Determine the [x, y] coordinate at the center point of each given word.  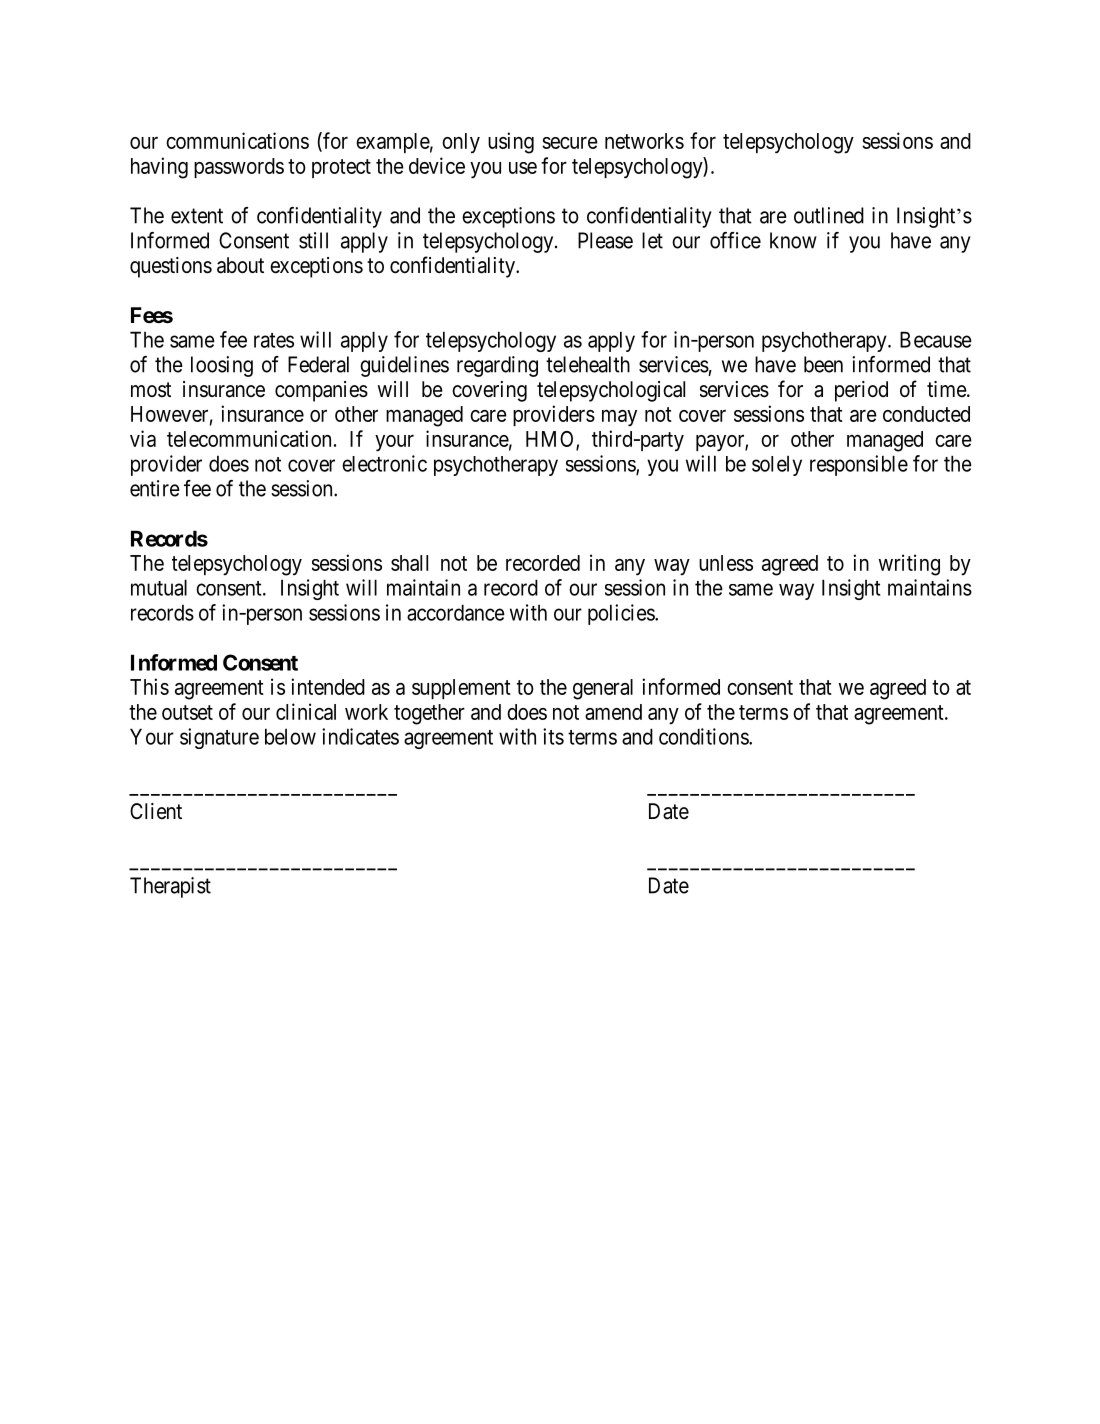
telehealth [588, 364]
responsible [859, 465]
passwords [239, 168]
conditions [704, 736]
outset [187, 712]
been [823, 364]
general [603, 689]
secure [570, 143]
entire [155, 488]
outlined [829, 215]
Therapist [170, 887]
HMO [551, 440]
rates [274, 340]
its [553, 736]
